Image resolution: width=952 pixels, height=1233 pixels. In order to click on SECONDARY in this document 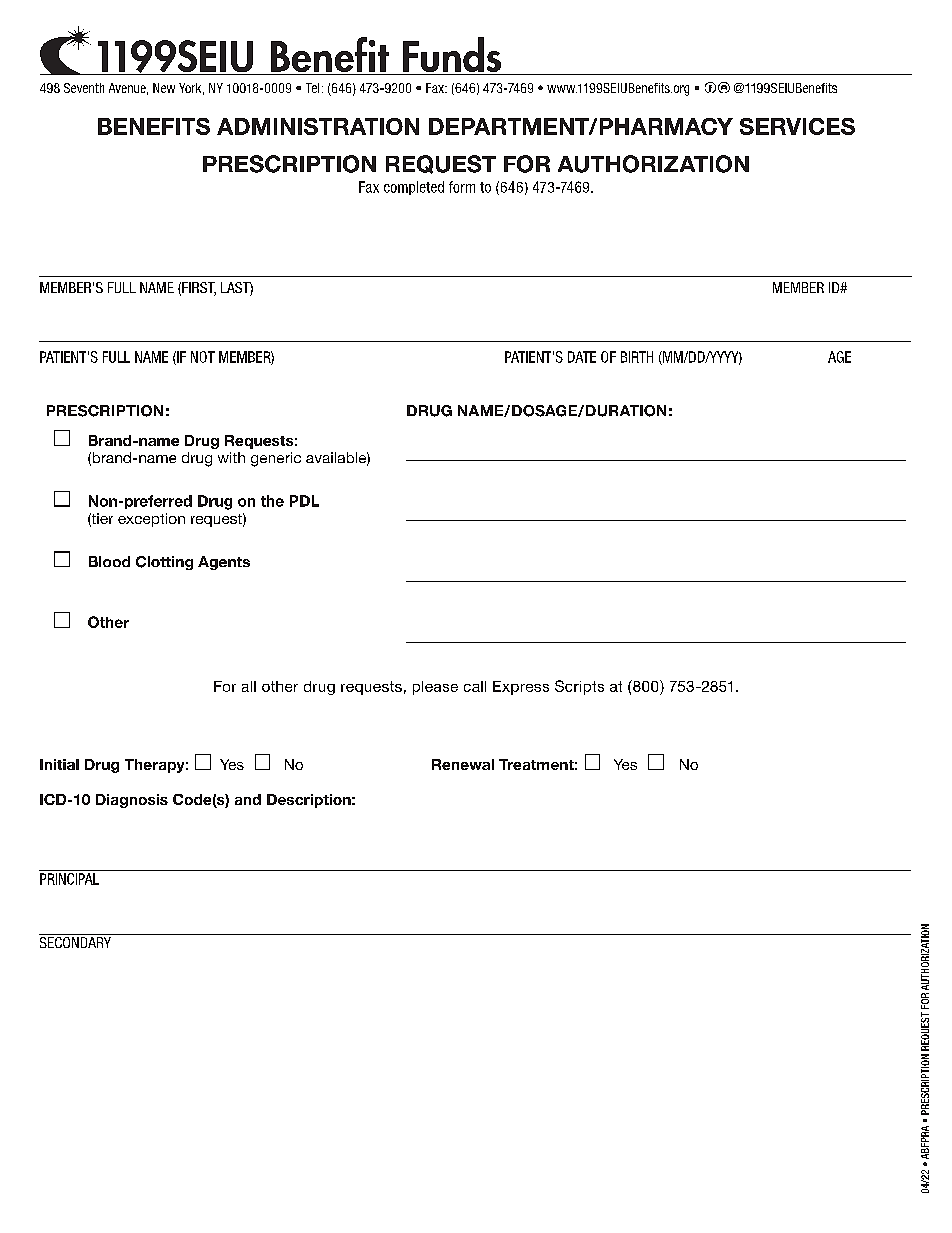, I will do `click(76, 941)`.
